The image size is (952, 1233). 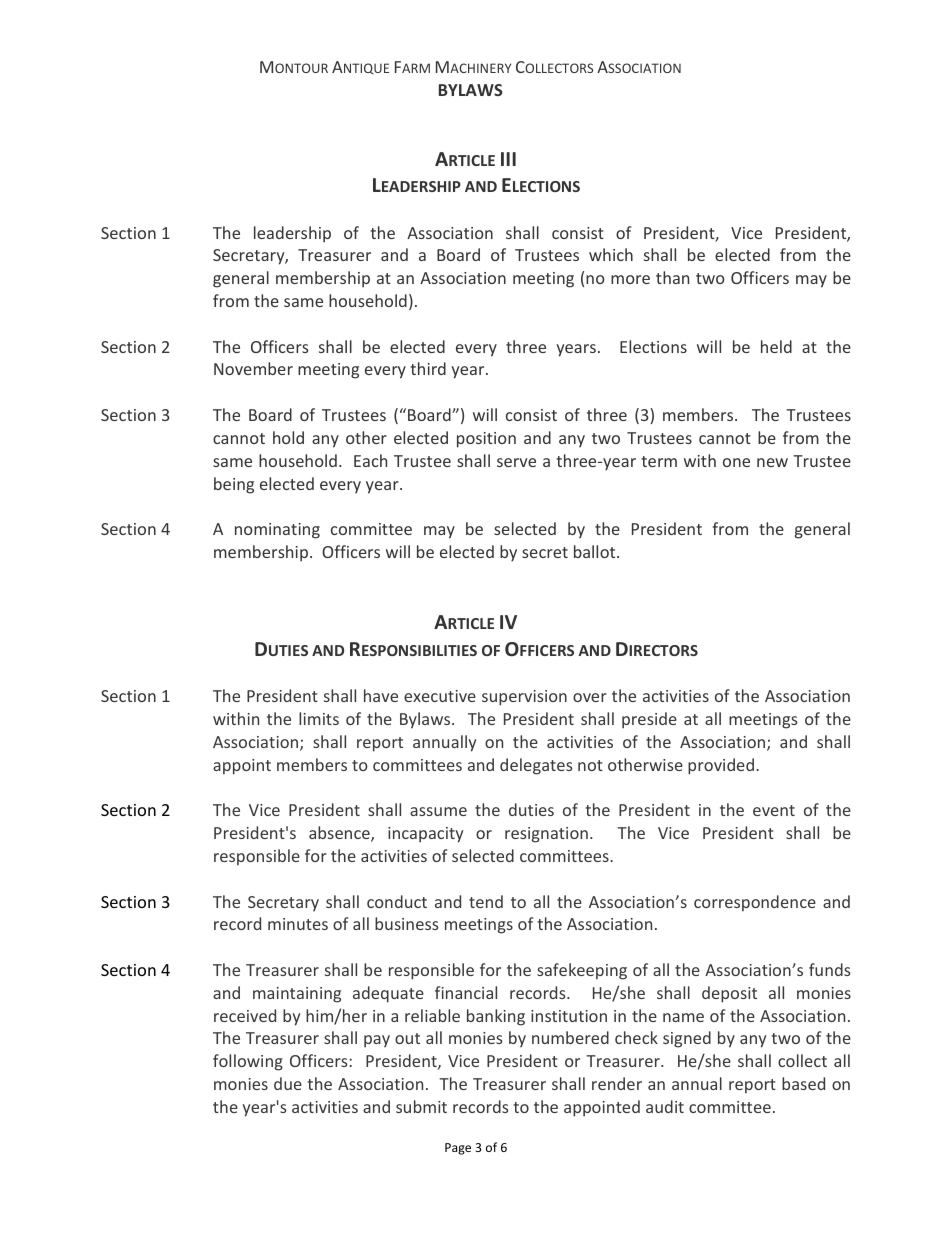 I want to click on nominating, so click(x=277, y=531).
